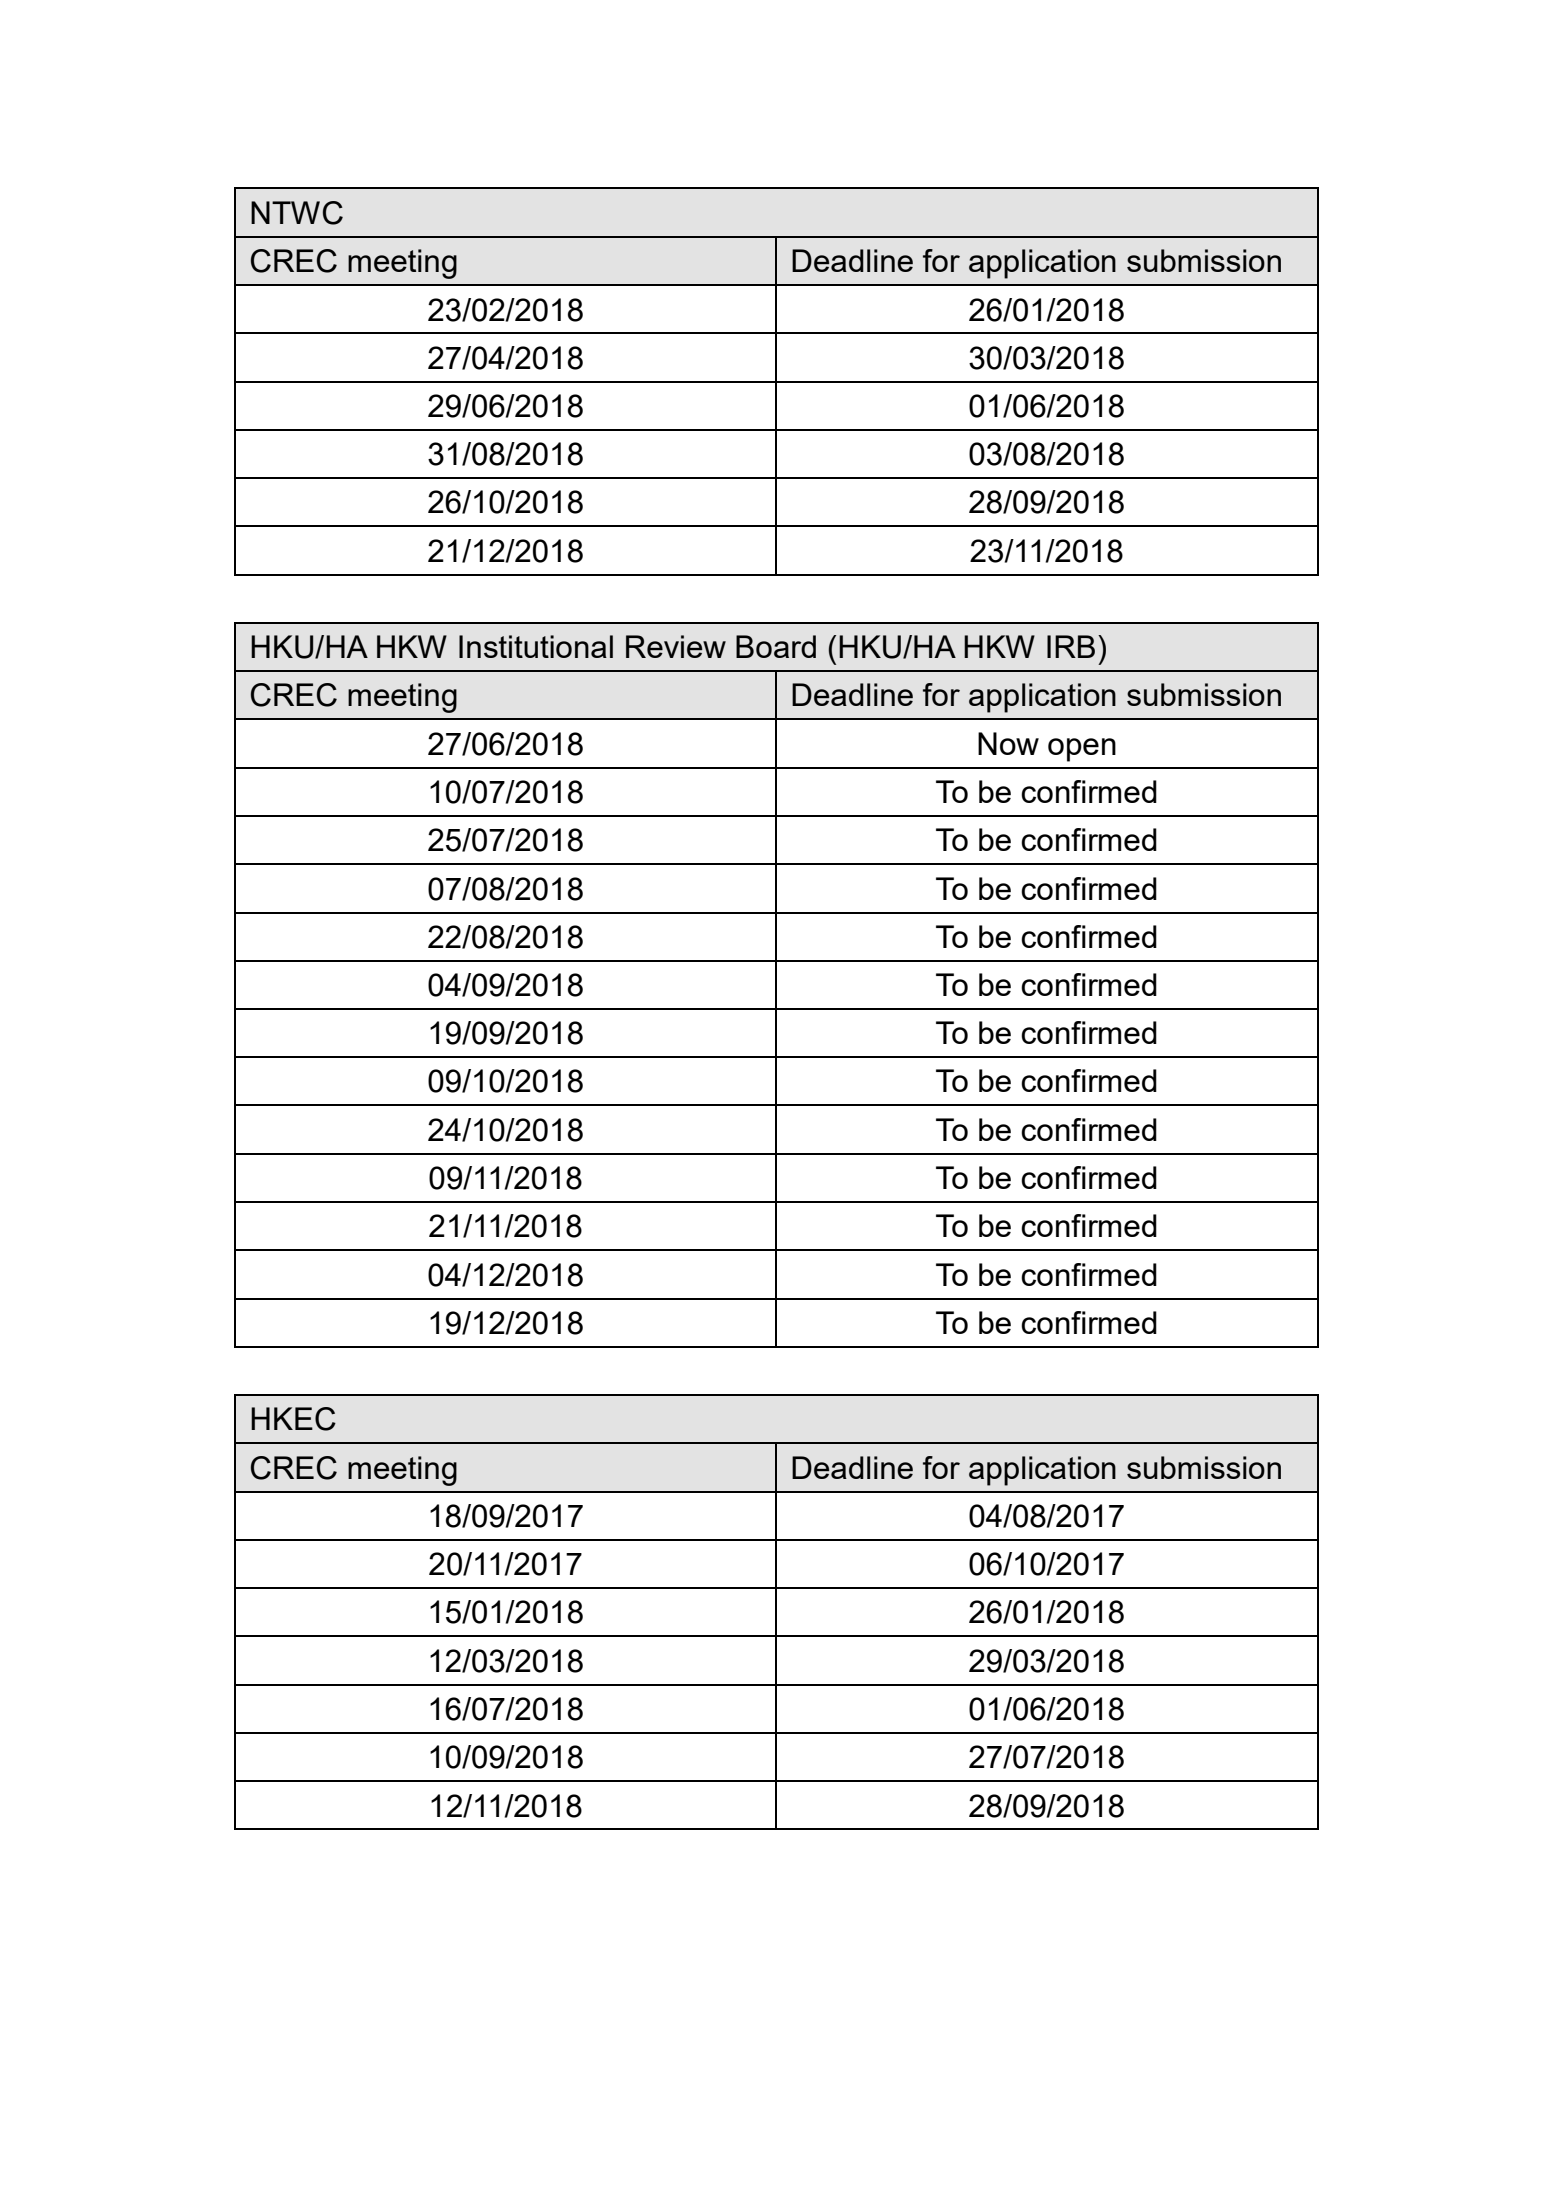  What do you see at coordinates (1071, 646) in the document?
I see `IRB` at bounding box center [1071, 646].
